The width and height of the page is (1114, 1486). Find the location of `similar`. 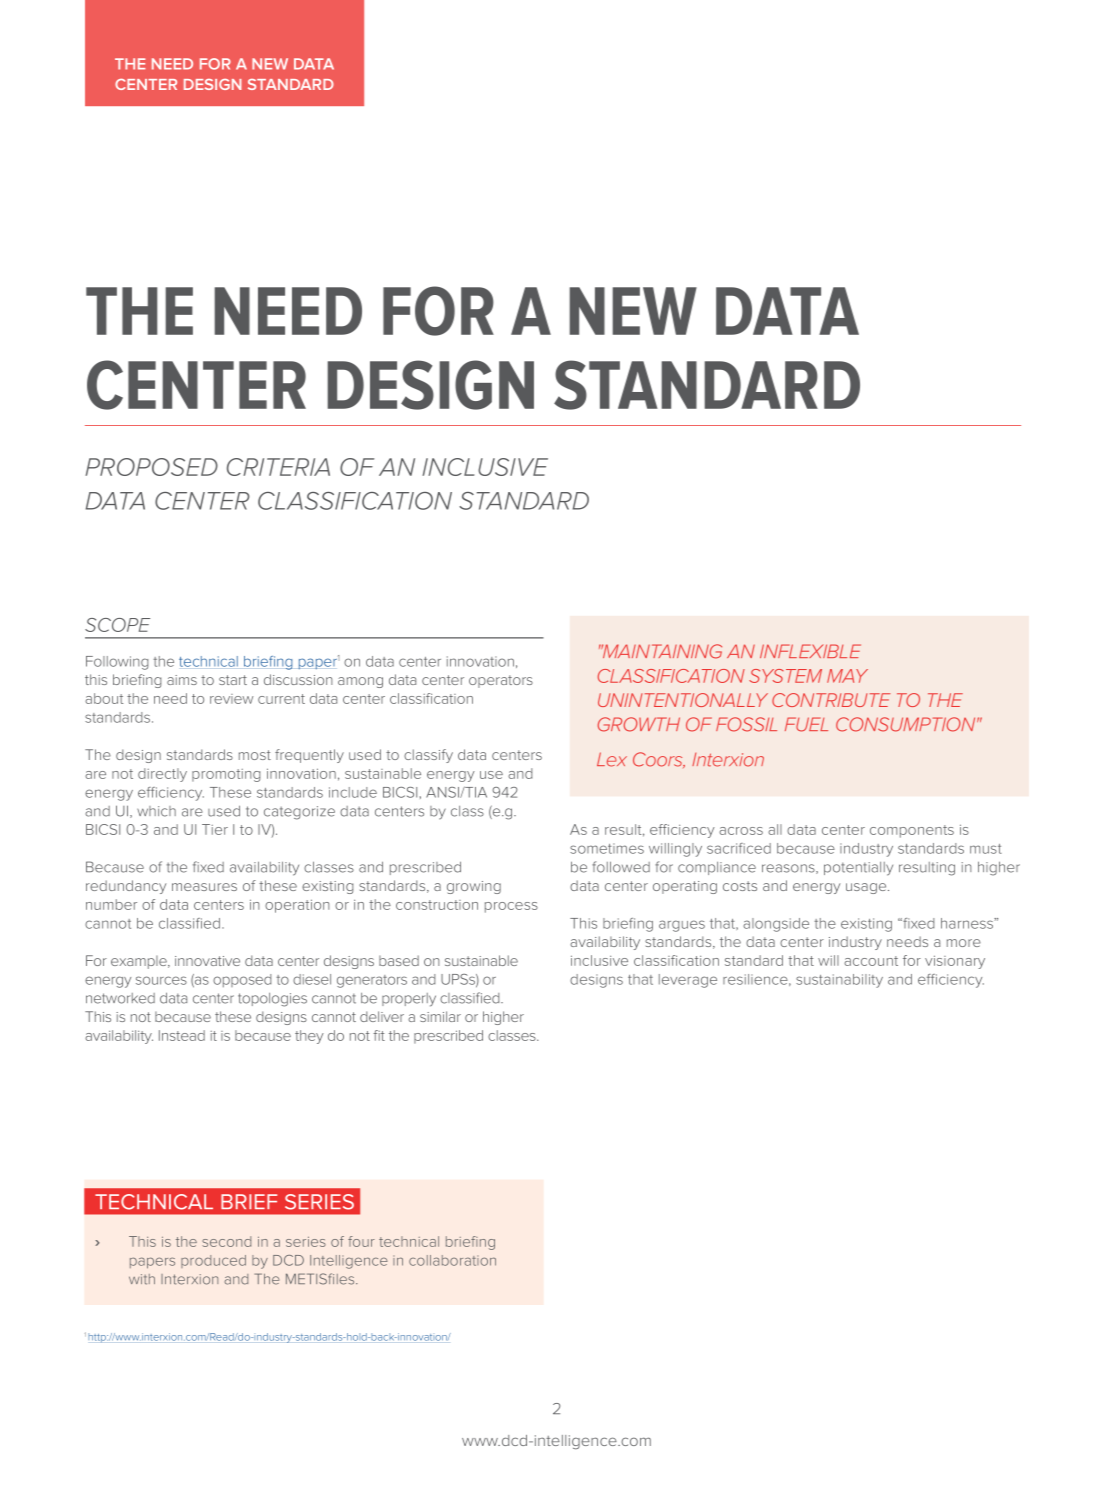

similar is located at coordinates (440, 1016).
